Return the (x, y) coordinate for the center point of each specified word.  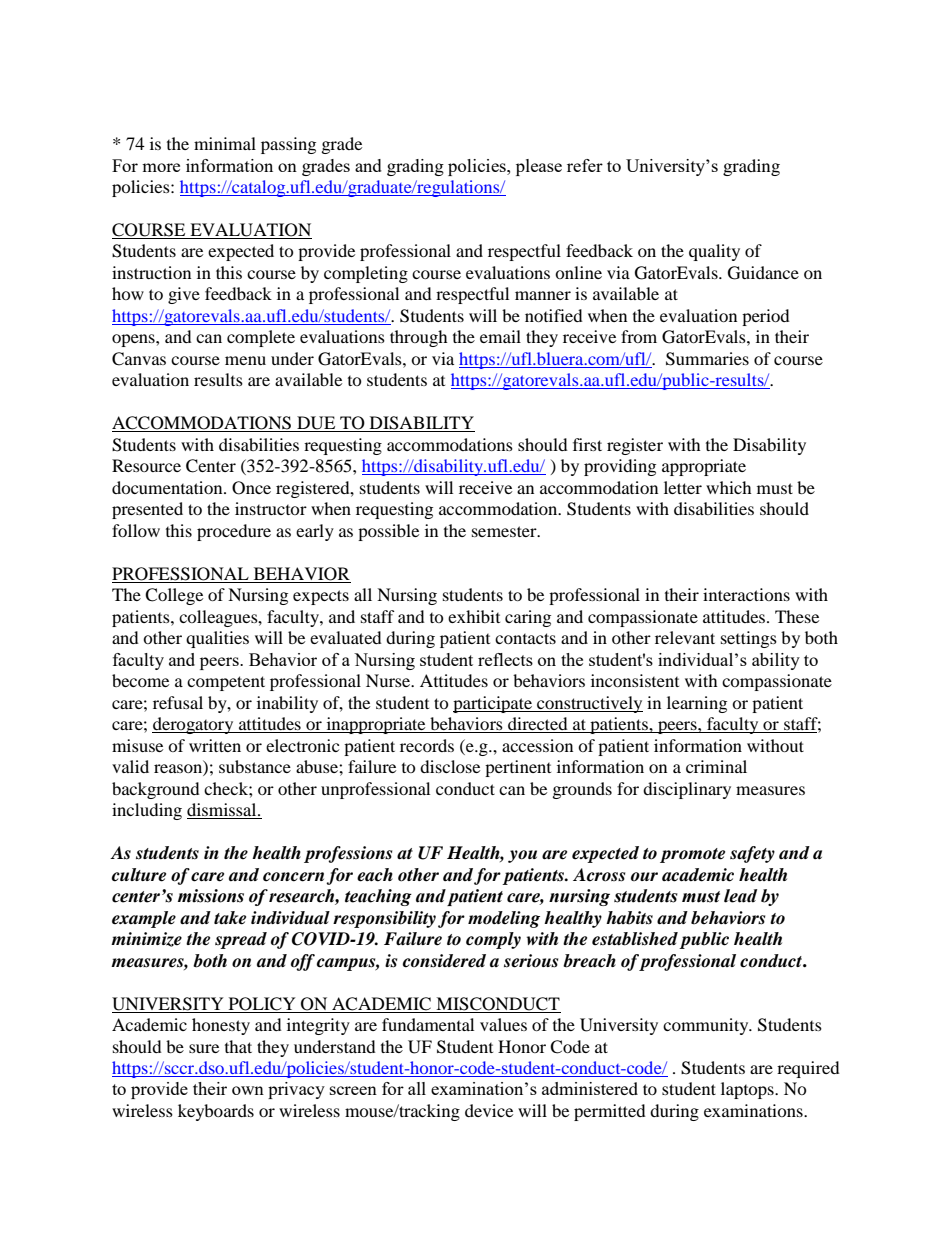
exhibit (474, 616)
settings (749, 639)
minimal (225, 143)
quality (714, 252)
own (248, 1090)
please (539, 167)
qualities (217, 639)
